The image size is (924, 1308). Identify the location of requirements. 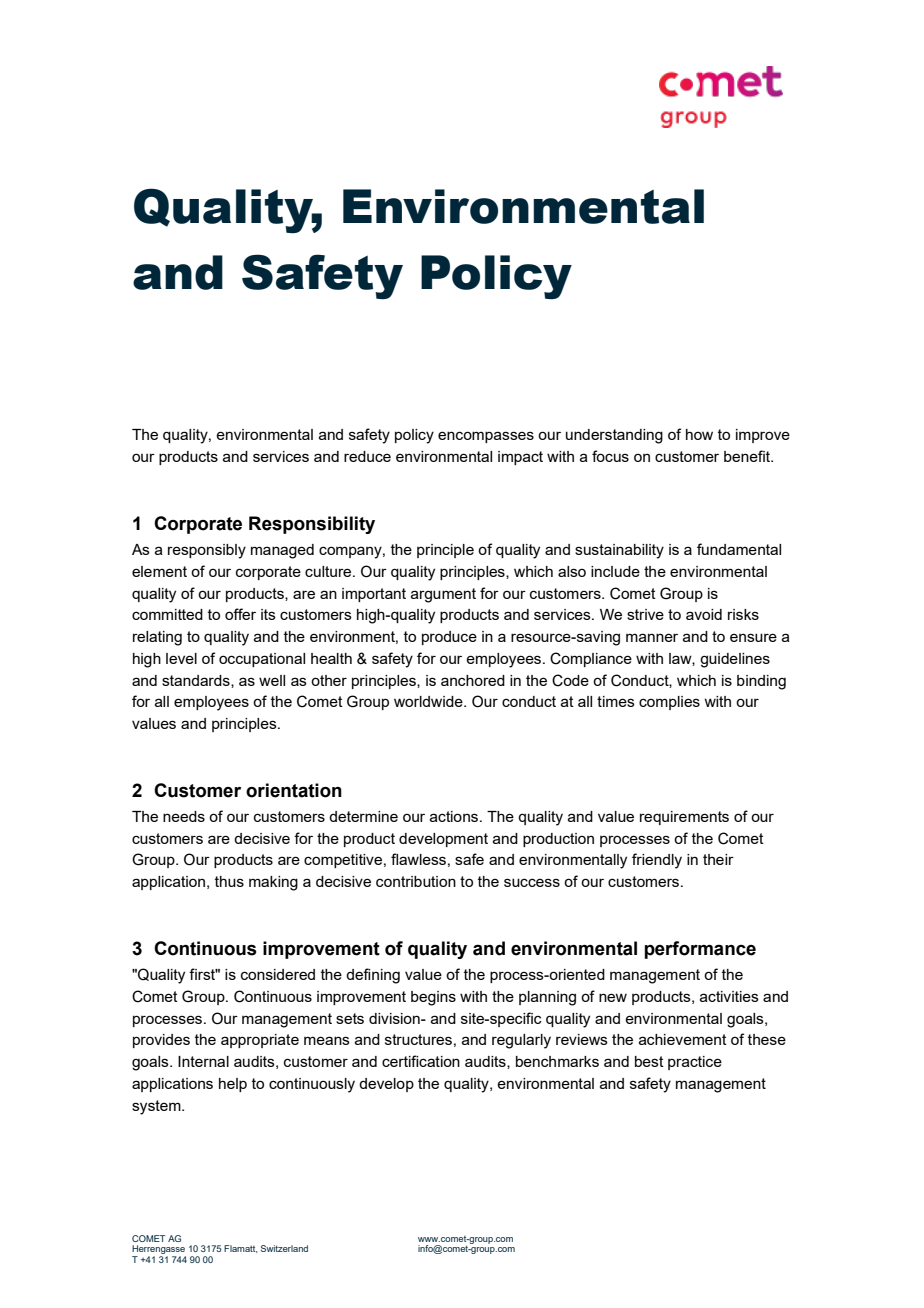
(684, 818).
